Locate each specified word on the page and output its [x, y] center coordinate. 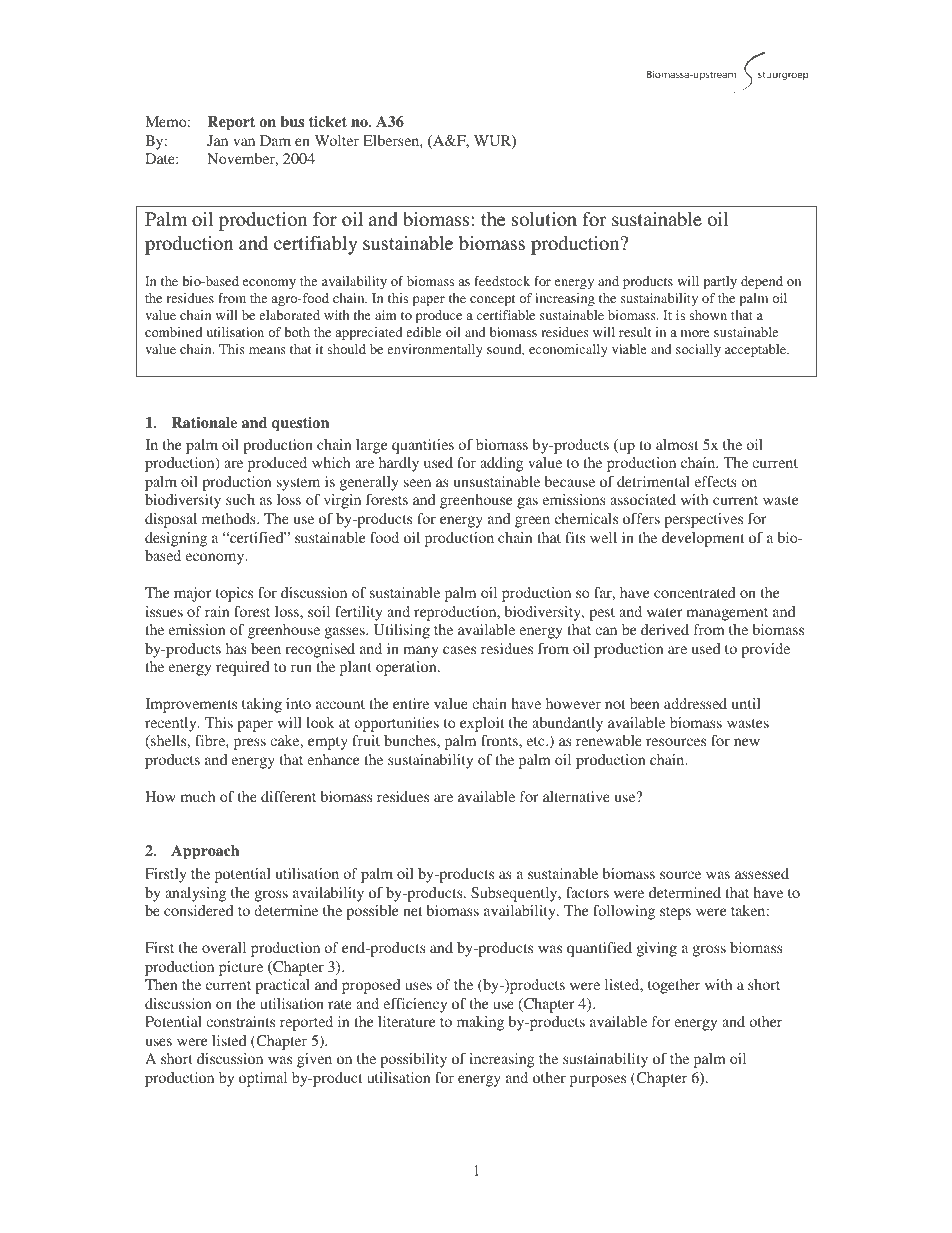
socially [698, 350]
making [480, 1023]
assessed [762, 873]
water [665, 612]
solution [544, 219]
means [267, 350]
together [674, 986]
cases [459, 650]
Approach [205, 852]
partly [720, 282]
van [244, 142]
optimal [263, 1079]
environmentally [435, 350]
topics [234, 594]
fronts [500, 740]
